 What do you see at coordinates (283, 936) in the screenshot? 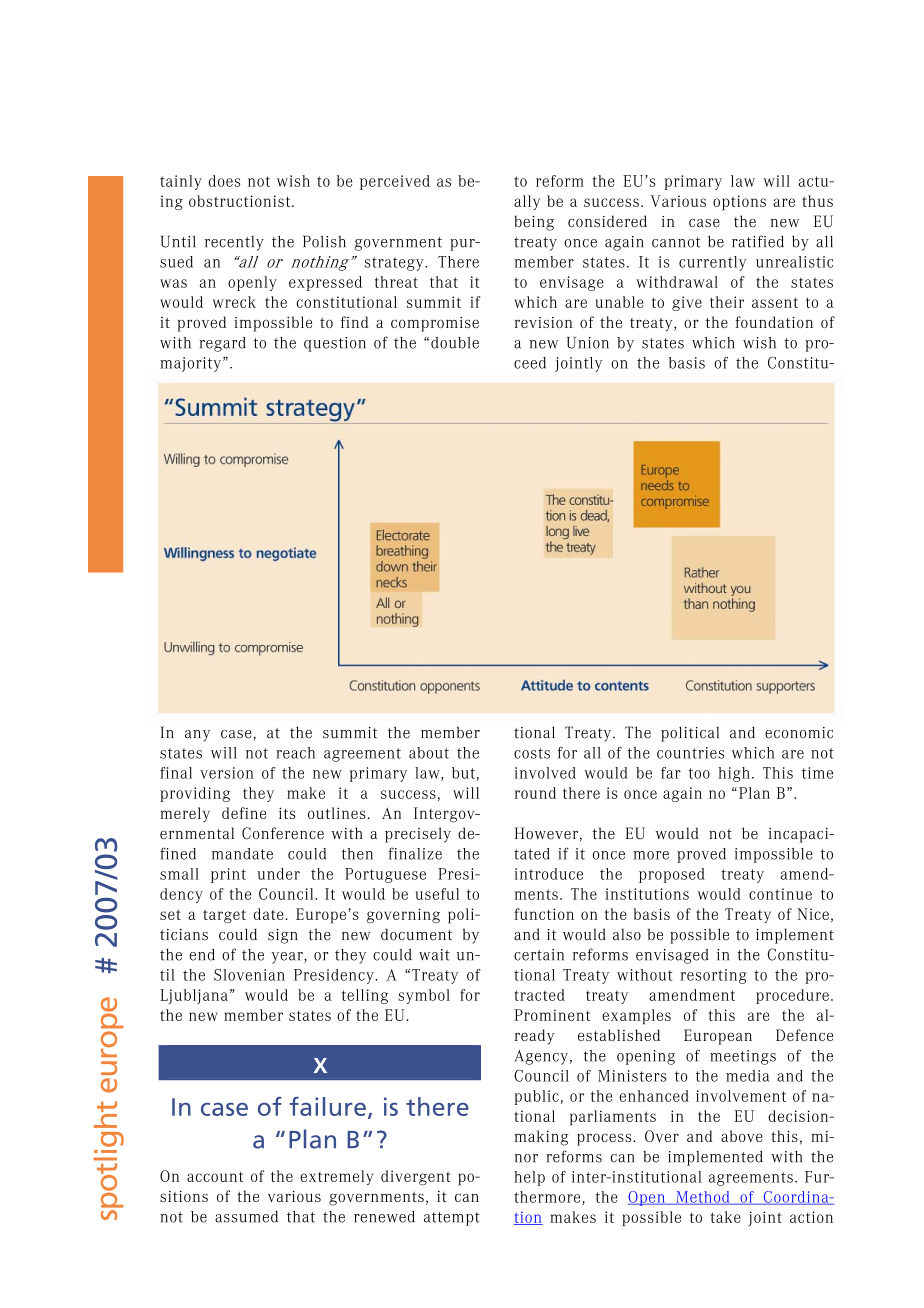
I see `sign` at bounding box center [283, 936].
